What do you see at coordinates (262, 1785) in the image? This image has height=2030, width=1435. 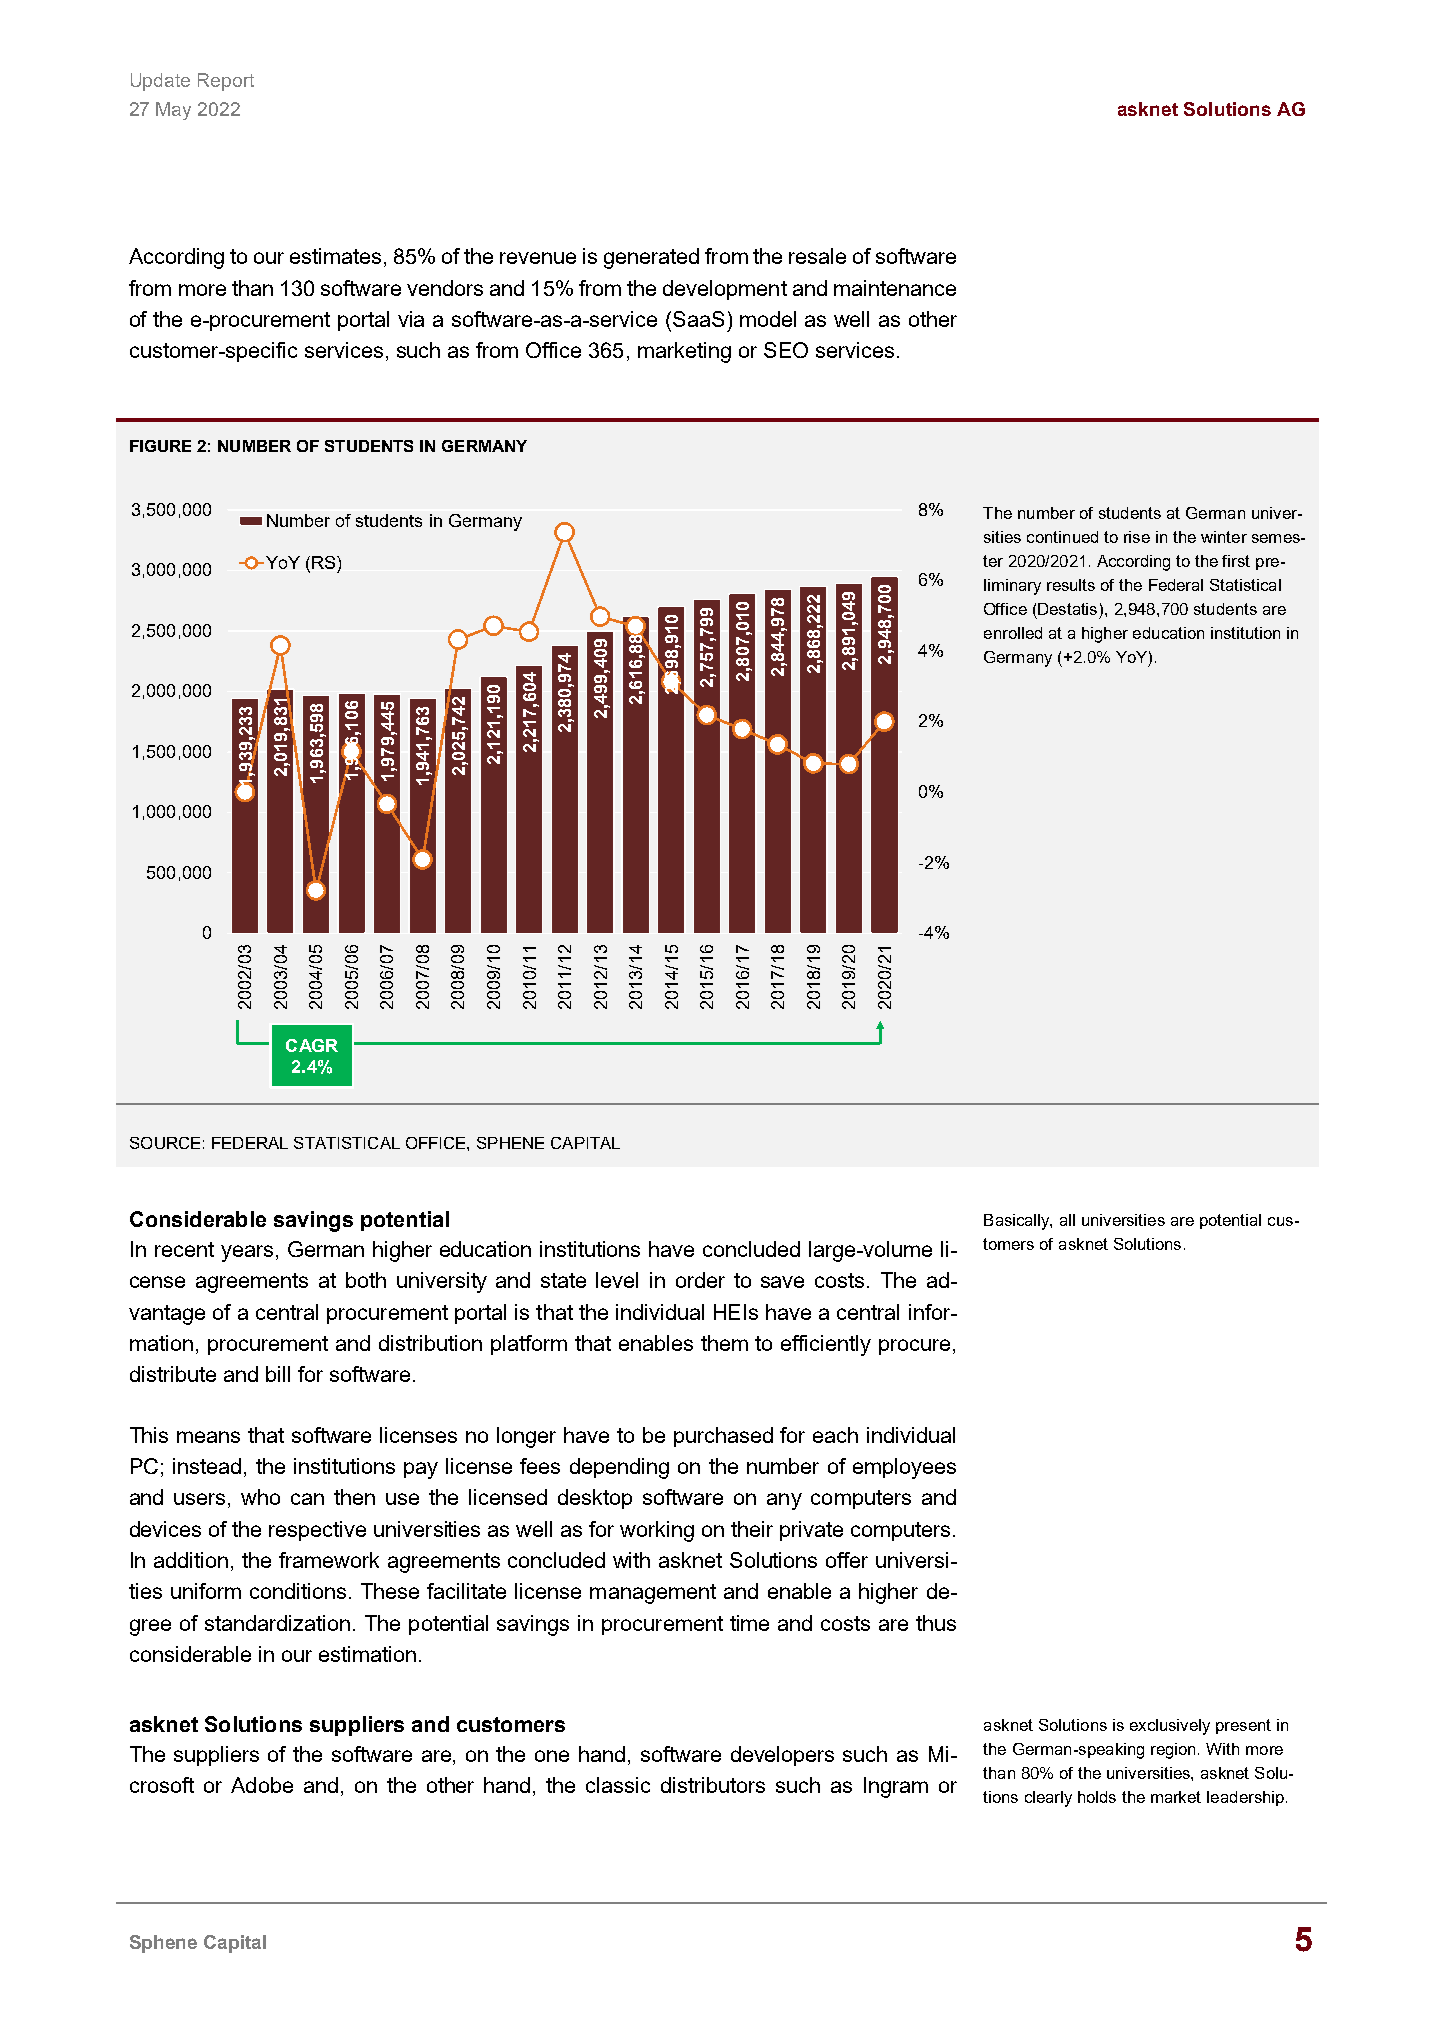 I see `Adobe` at bounding box center [262, 1785].
